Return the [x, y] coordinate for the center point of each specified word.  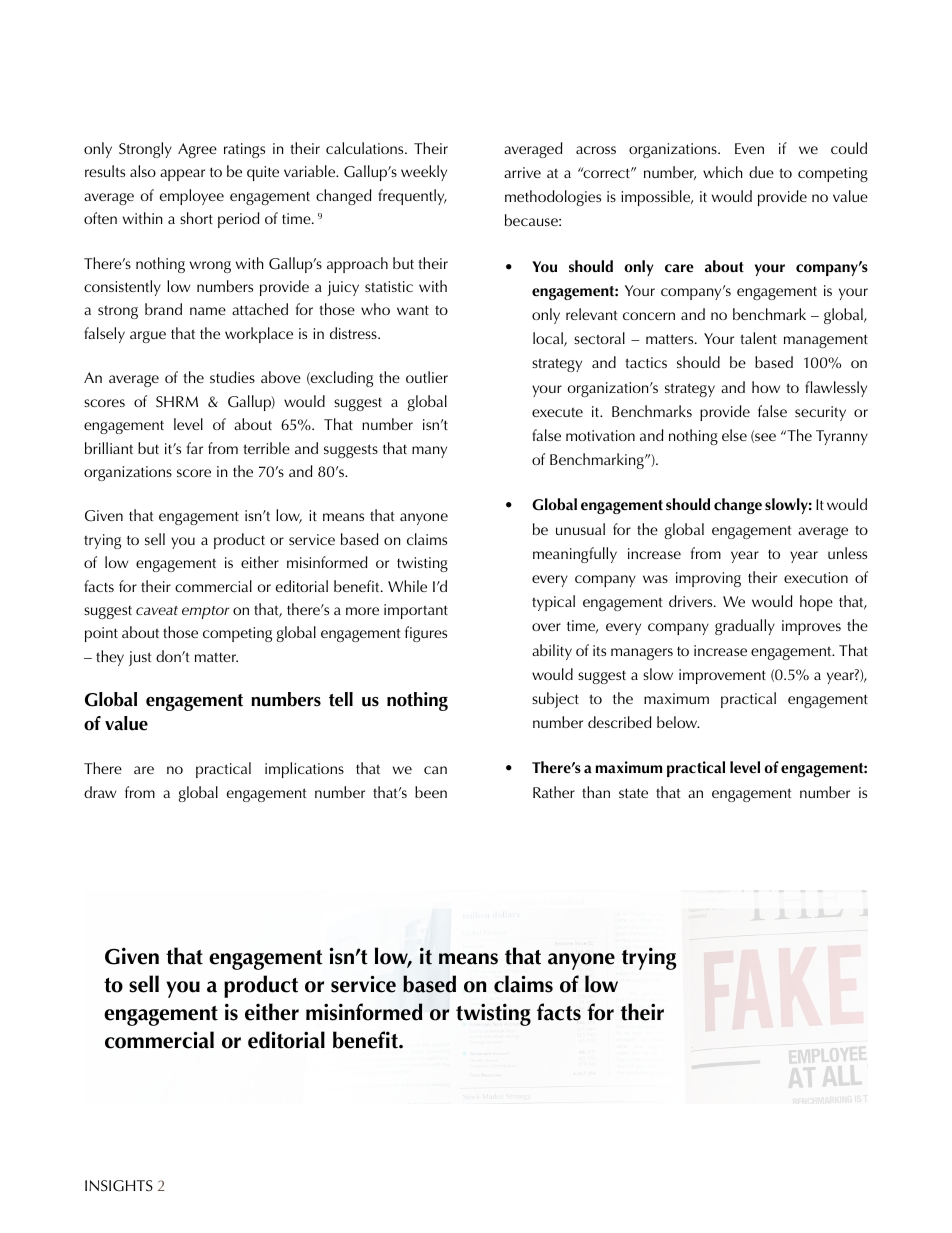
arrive [522, 172]
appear [182, 175]
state [633, 793]
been [431, 792]
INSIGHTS [119, 1186]
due [761, 172]
